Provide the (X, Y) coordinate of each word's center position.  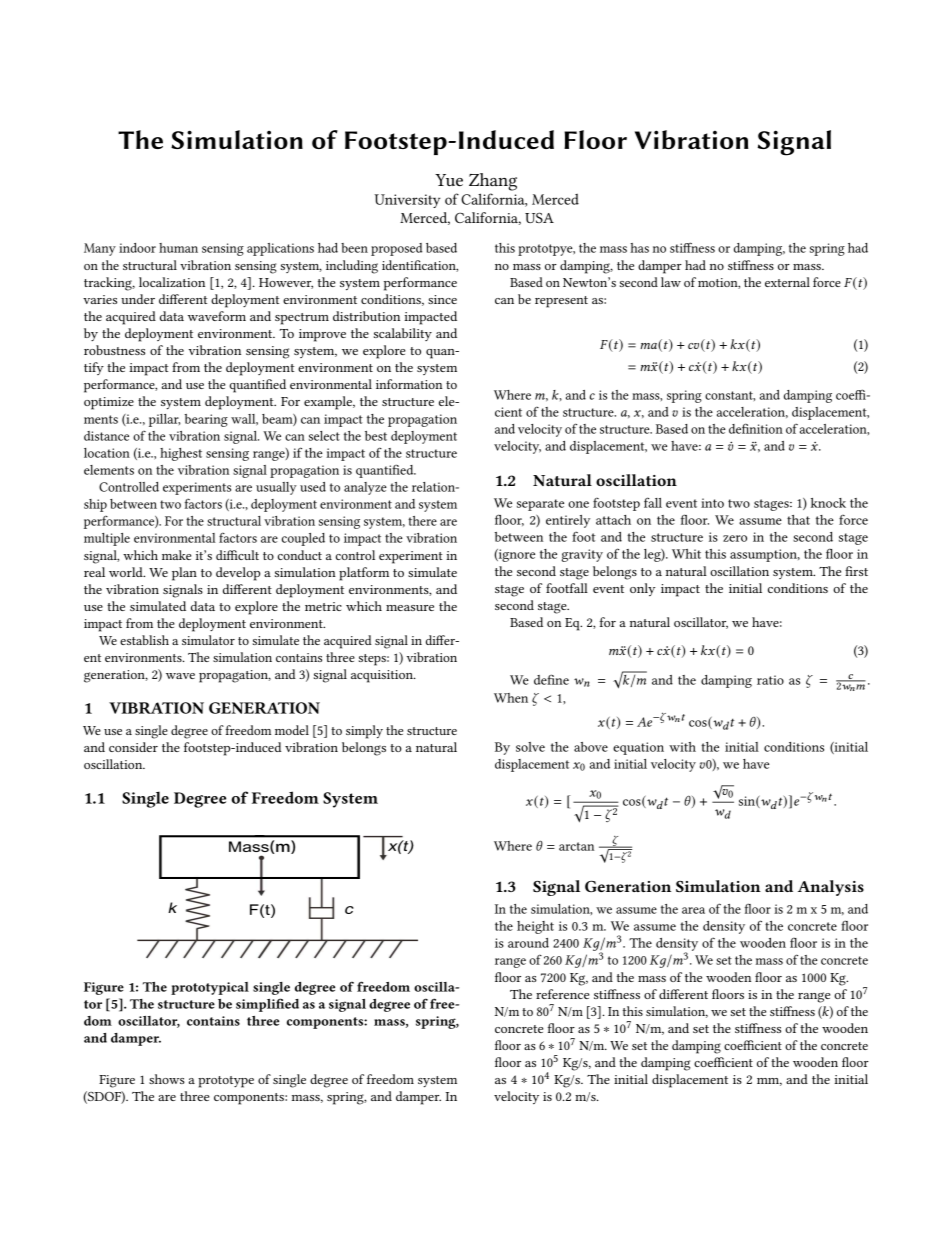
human (178, 248)
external (787, 282)
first (856, 571)
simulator (208, 640)
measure (410, 608)
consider (133, 747)
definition (756, 428)
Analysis (831, 888)
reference (562, 994)
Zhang (493, 182)
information (409, 384)
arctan (576, 846)
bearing (206, 420)
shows (167, 1079)
